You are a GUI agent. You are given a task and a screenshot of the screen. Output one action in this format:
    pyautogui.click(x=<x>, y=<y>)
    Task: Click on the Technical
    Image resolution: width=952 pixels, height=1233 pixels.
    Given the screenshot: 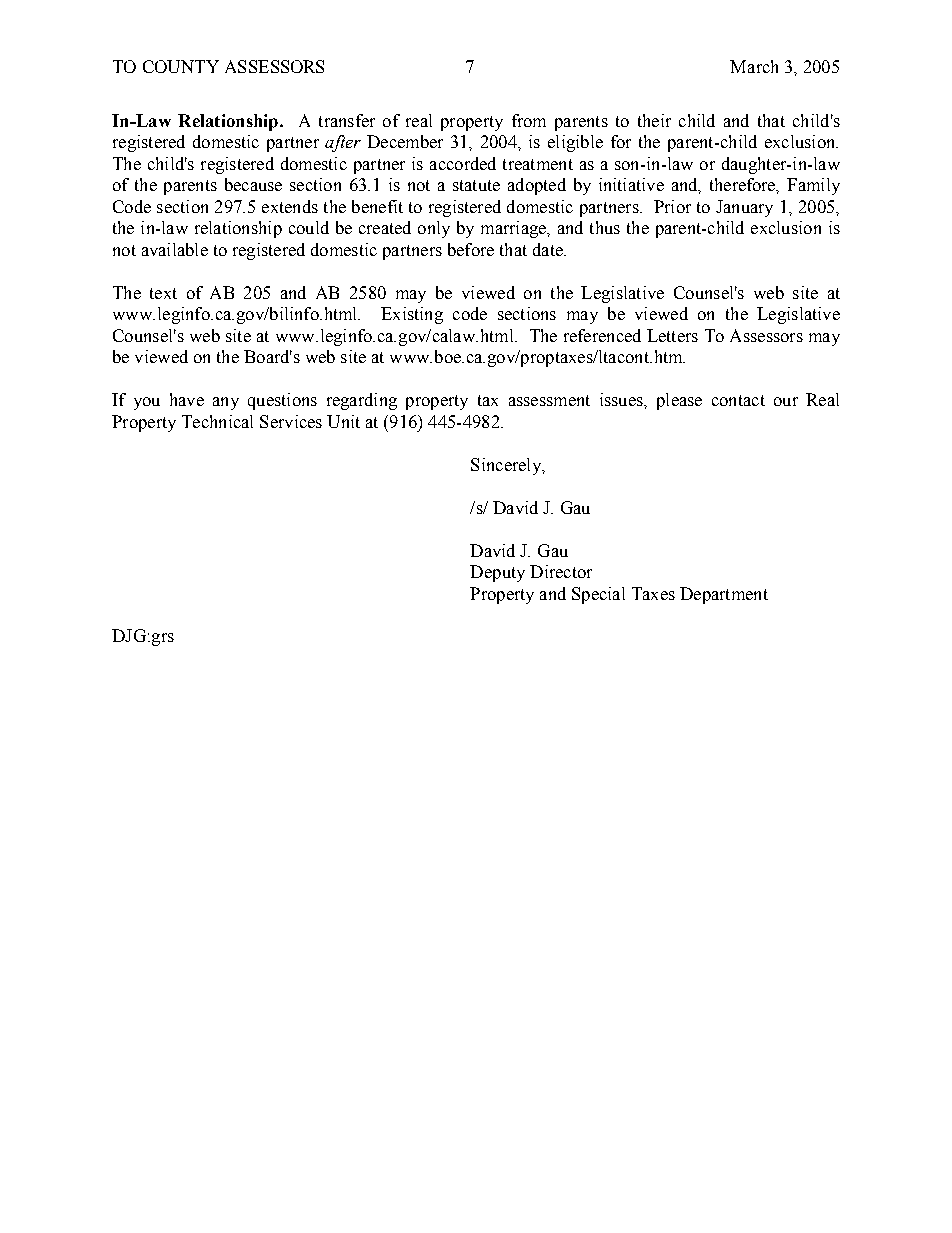 What is the action you would take?
    pyautogui.click(x=217, y=421)
